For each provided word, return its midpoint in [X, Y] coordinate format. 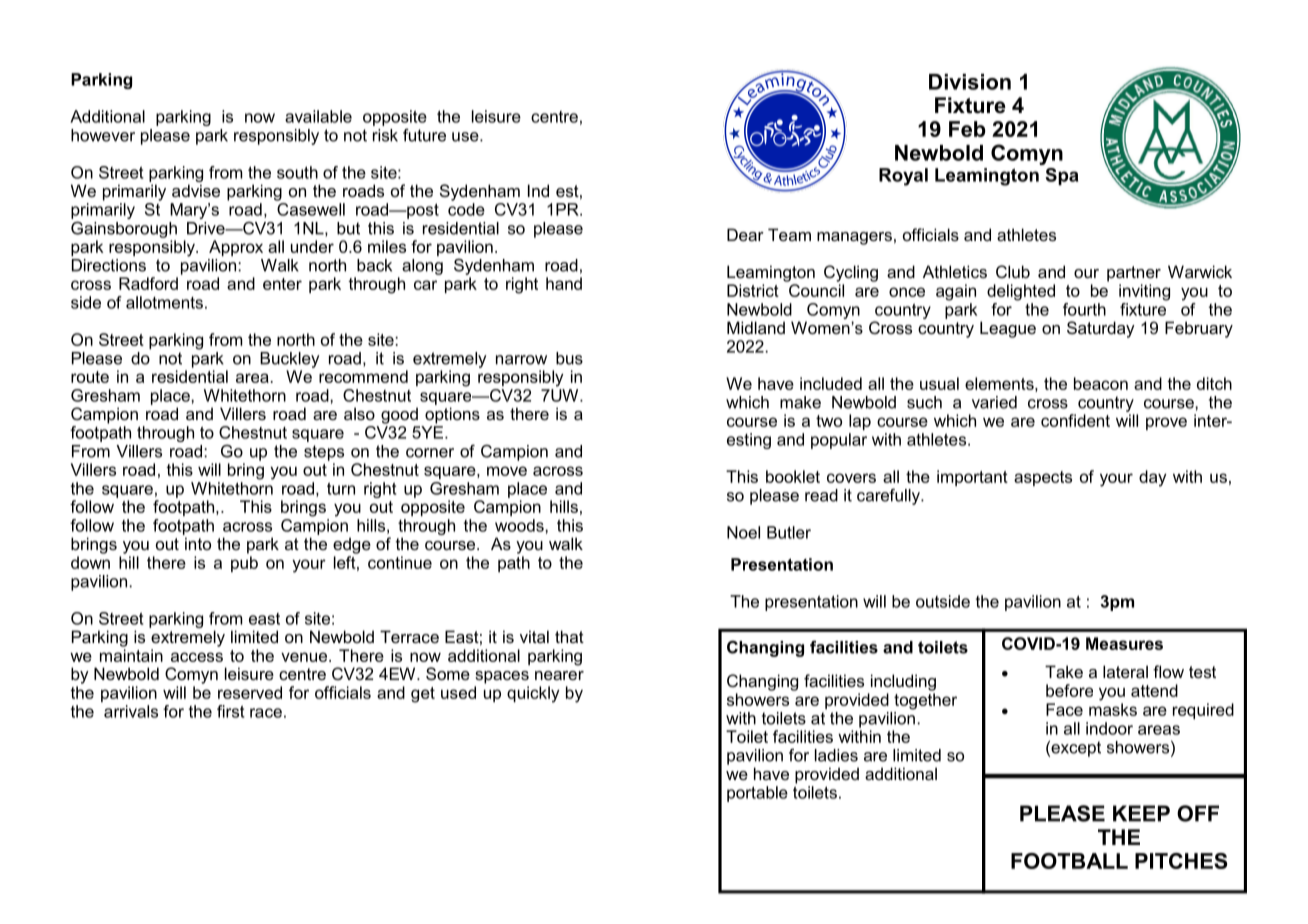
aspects [1043, 478]
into [198, 543]
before [1069, 690]
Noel [743, 532]
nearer [559, 675]
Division [970, 82]
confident [1075, 420]
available [318, 116]
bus [569, 358]
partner [1134, 274]
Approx [236, 248]
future [424, 135]
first [231, 711]
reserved [250, 692]
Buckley [290, 360]
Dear [745, 234]
